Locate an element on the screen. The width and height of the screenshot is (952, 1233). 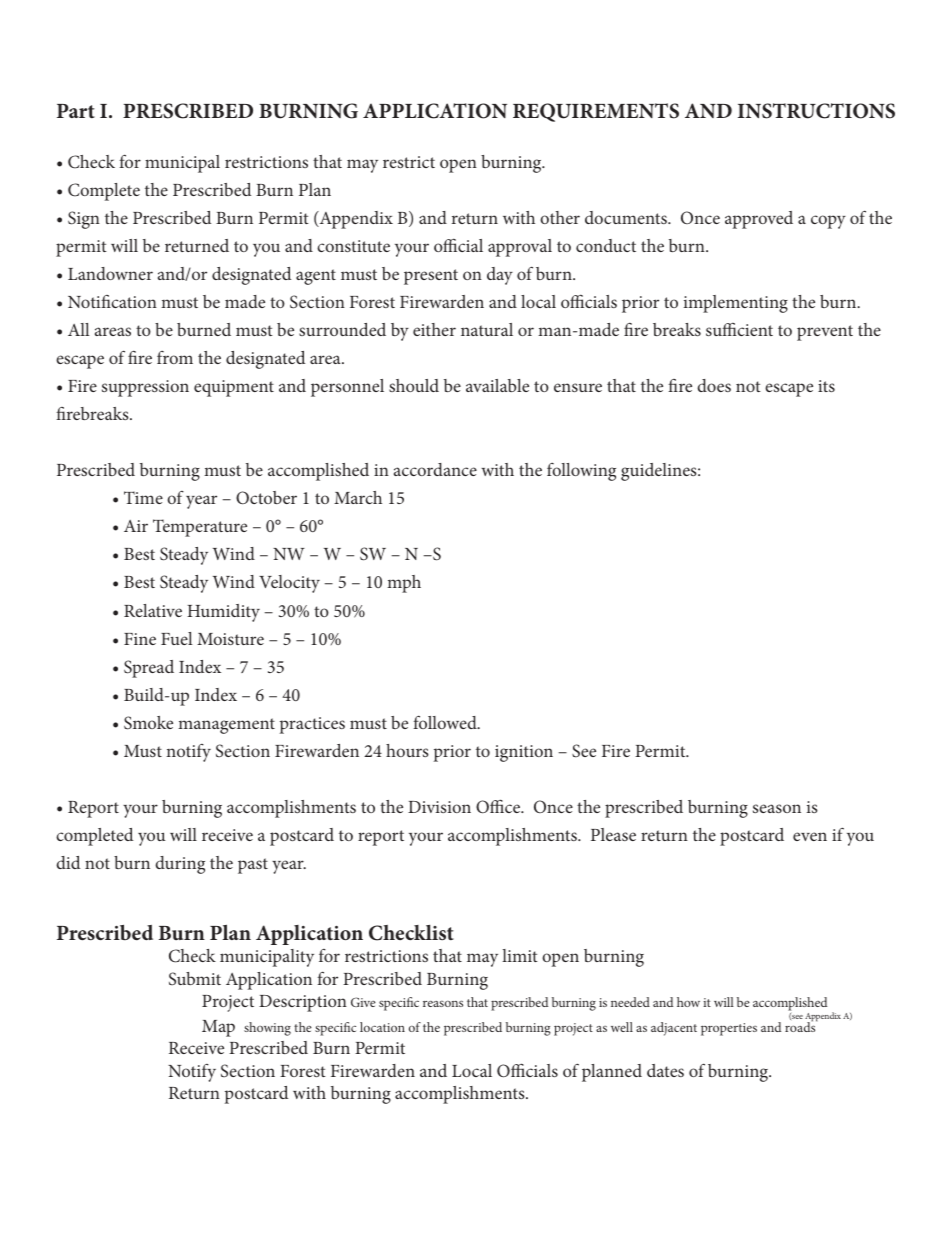
REQUIREMENTS is located at coordinates (596, 112).
